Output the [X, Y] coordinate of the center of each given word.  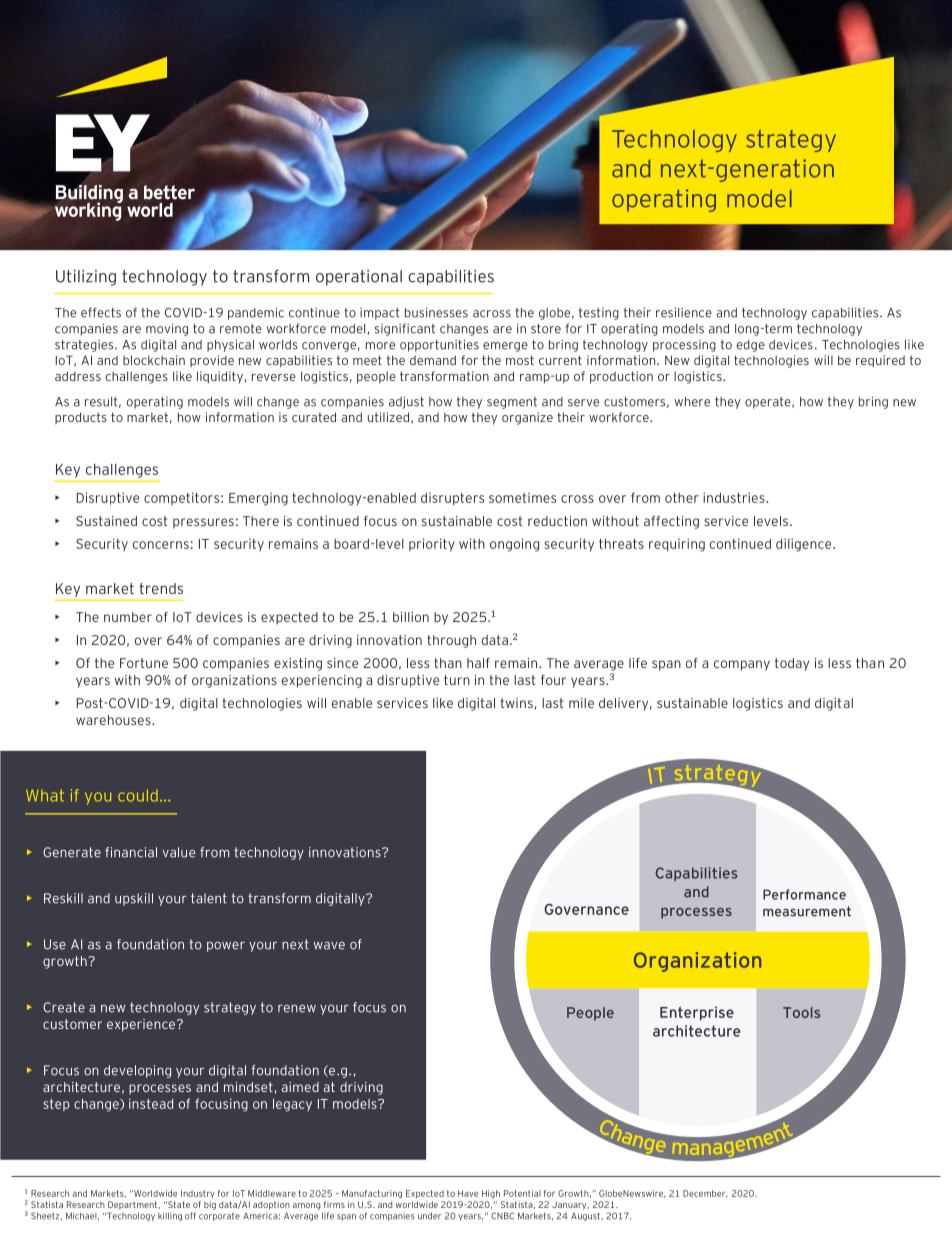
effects [101, 312]
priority [432, 545]
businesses [436, 312]
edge [751, 346]
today [792, 664]
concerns [161, 545]
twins [516, 703]
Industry [198, 1194]
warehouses [114, 720]
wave [329, 946]
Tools [801, 1012]
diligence [805, 545]
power [226, 947]
